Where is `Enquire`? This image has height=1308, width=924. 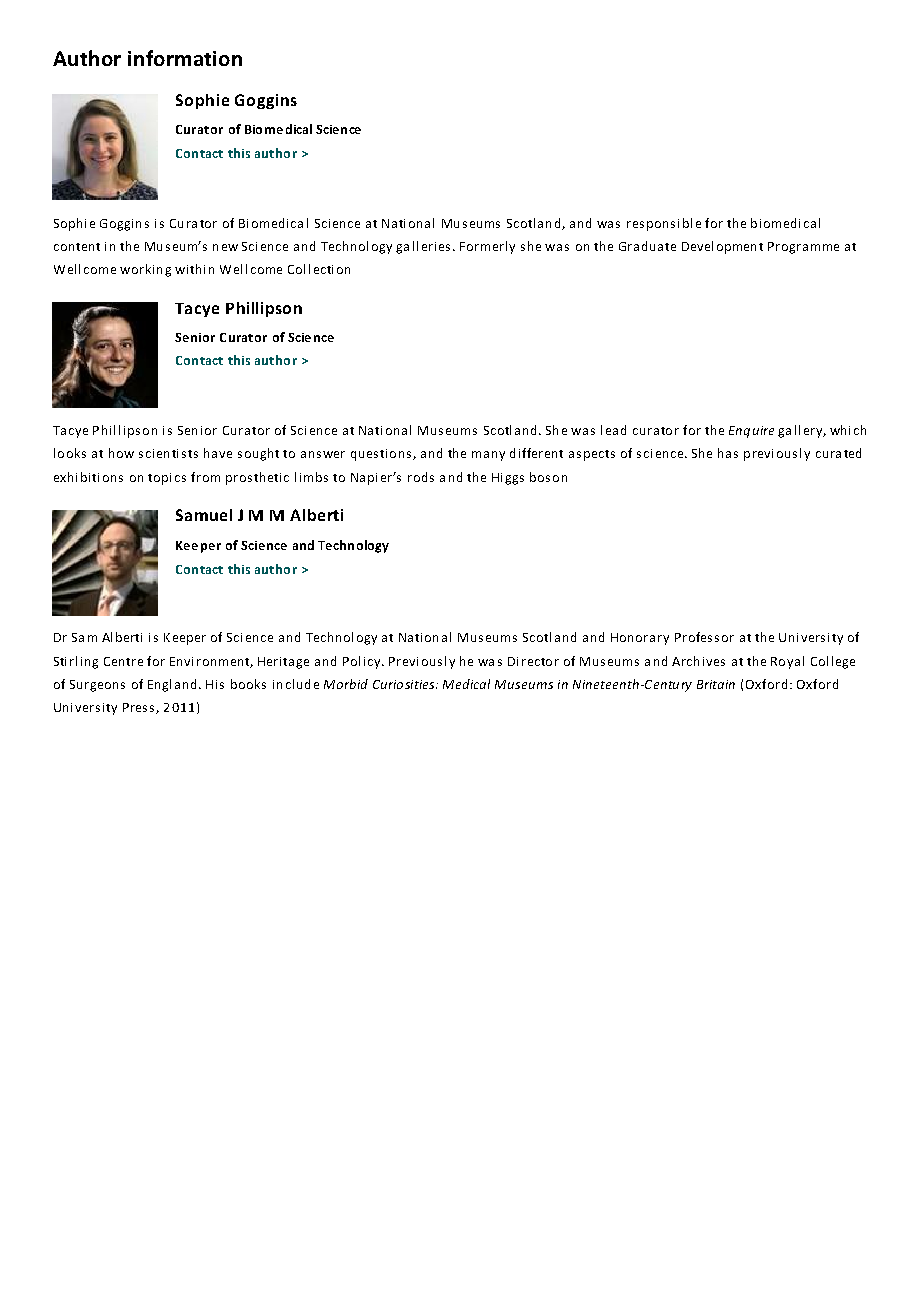
Enquire is located at coordinates (751, 432).
